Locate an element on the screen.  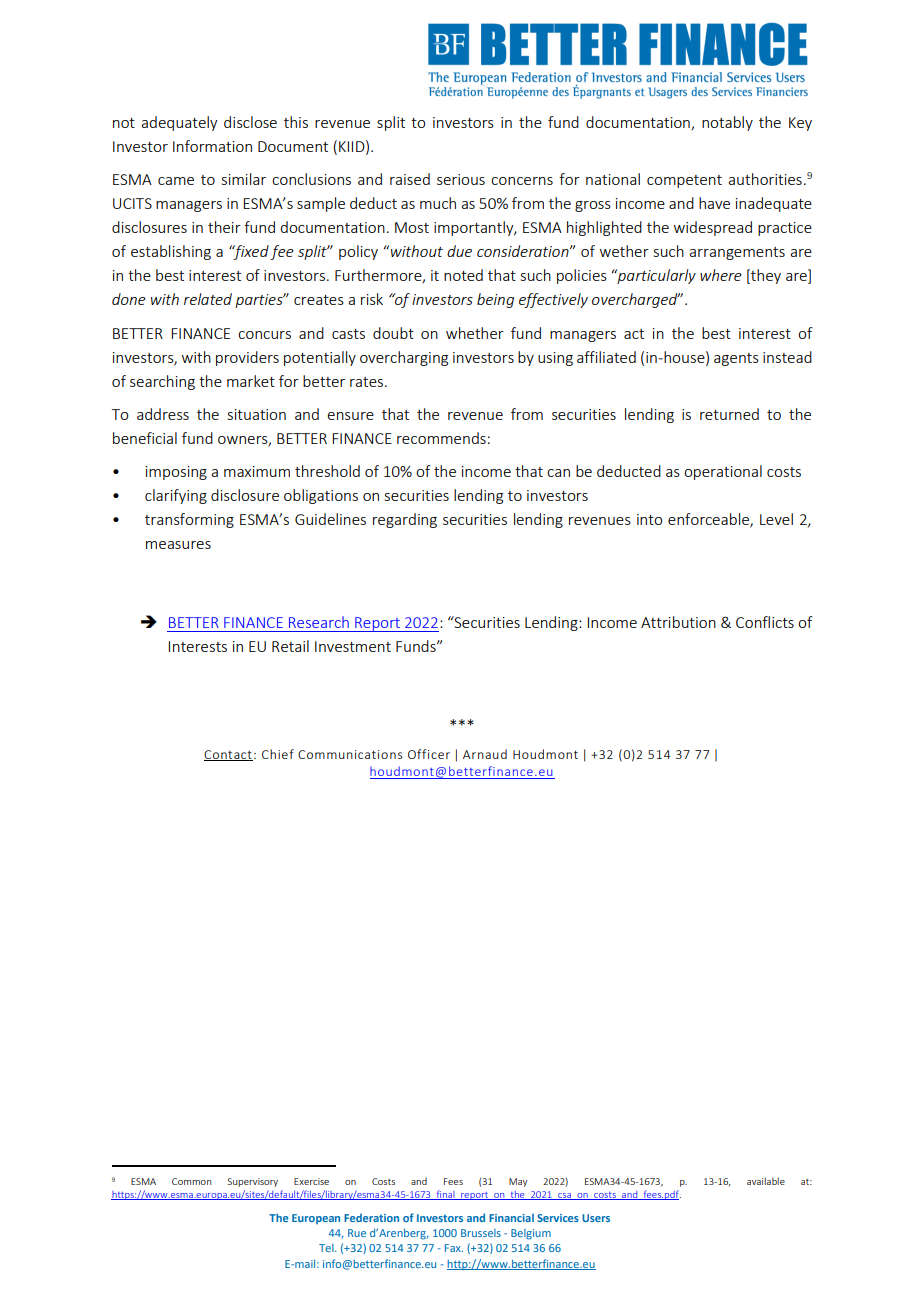
similar is located at coordinates (244, 179).
